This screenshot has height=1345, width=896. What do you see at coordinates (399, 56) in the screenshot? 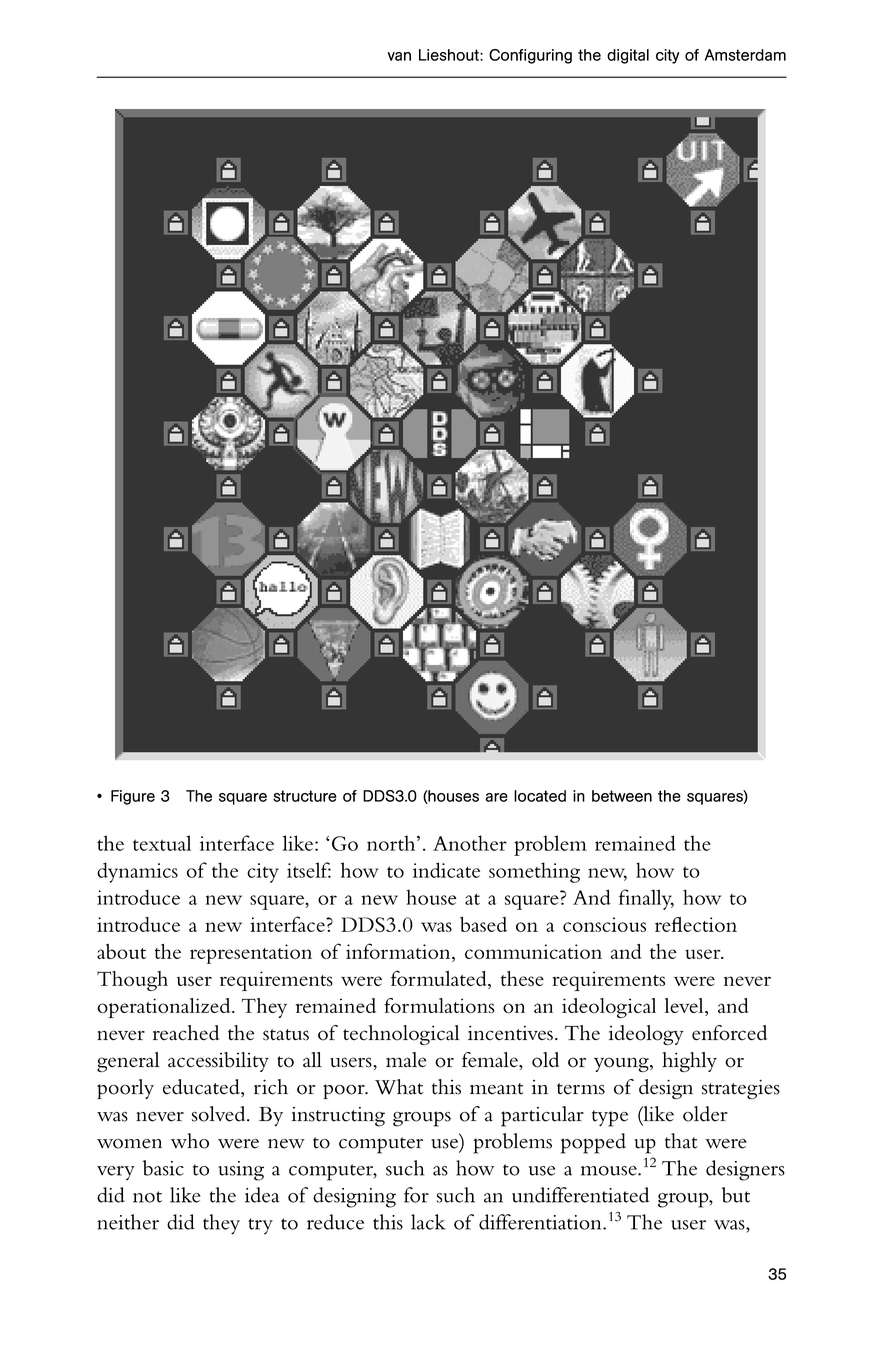
I see `van` at bounding box center [399, 56].
